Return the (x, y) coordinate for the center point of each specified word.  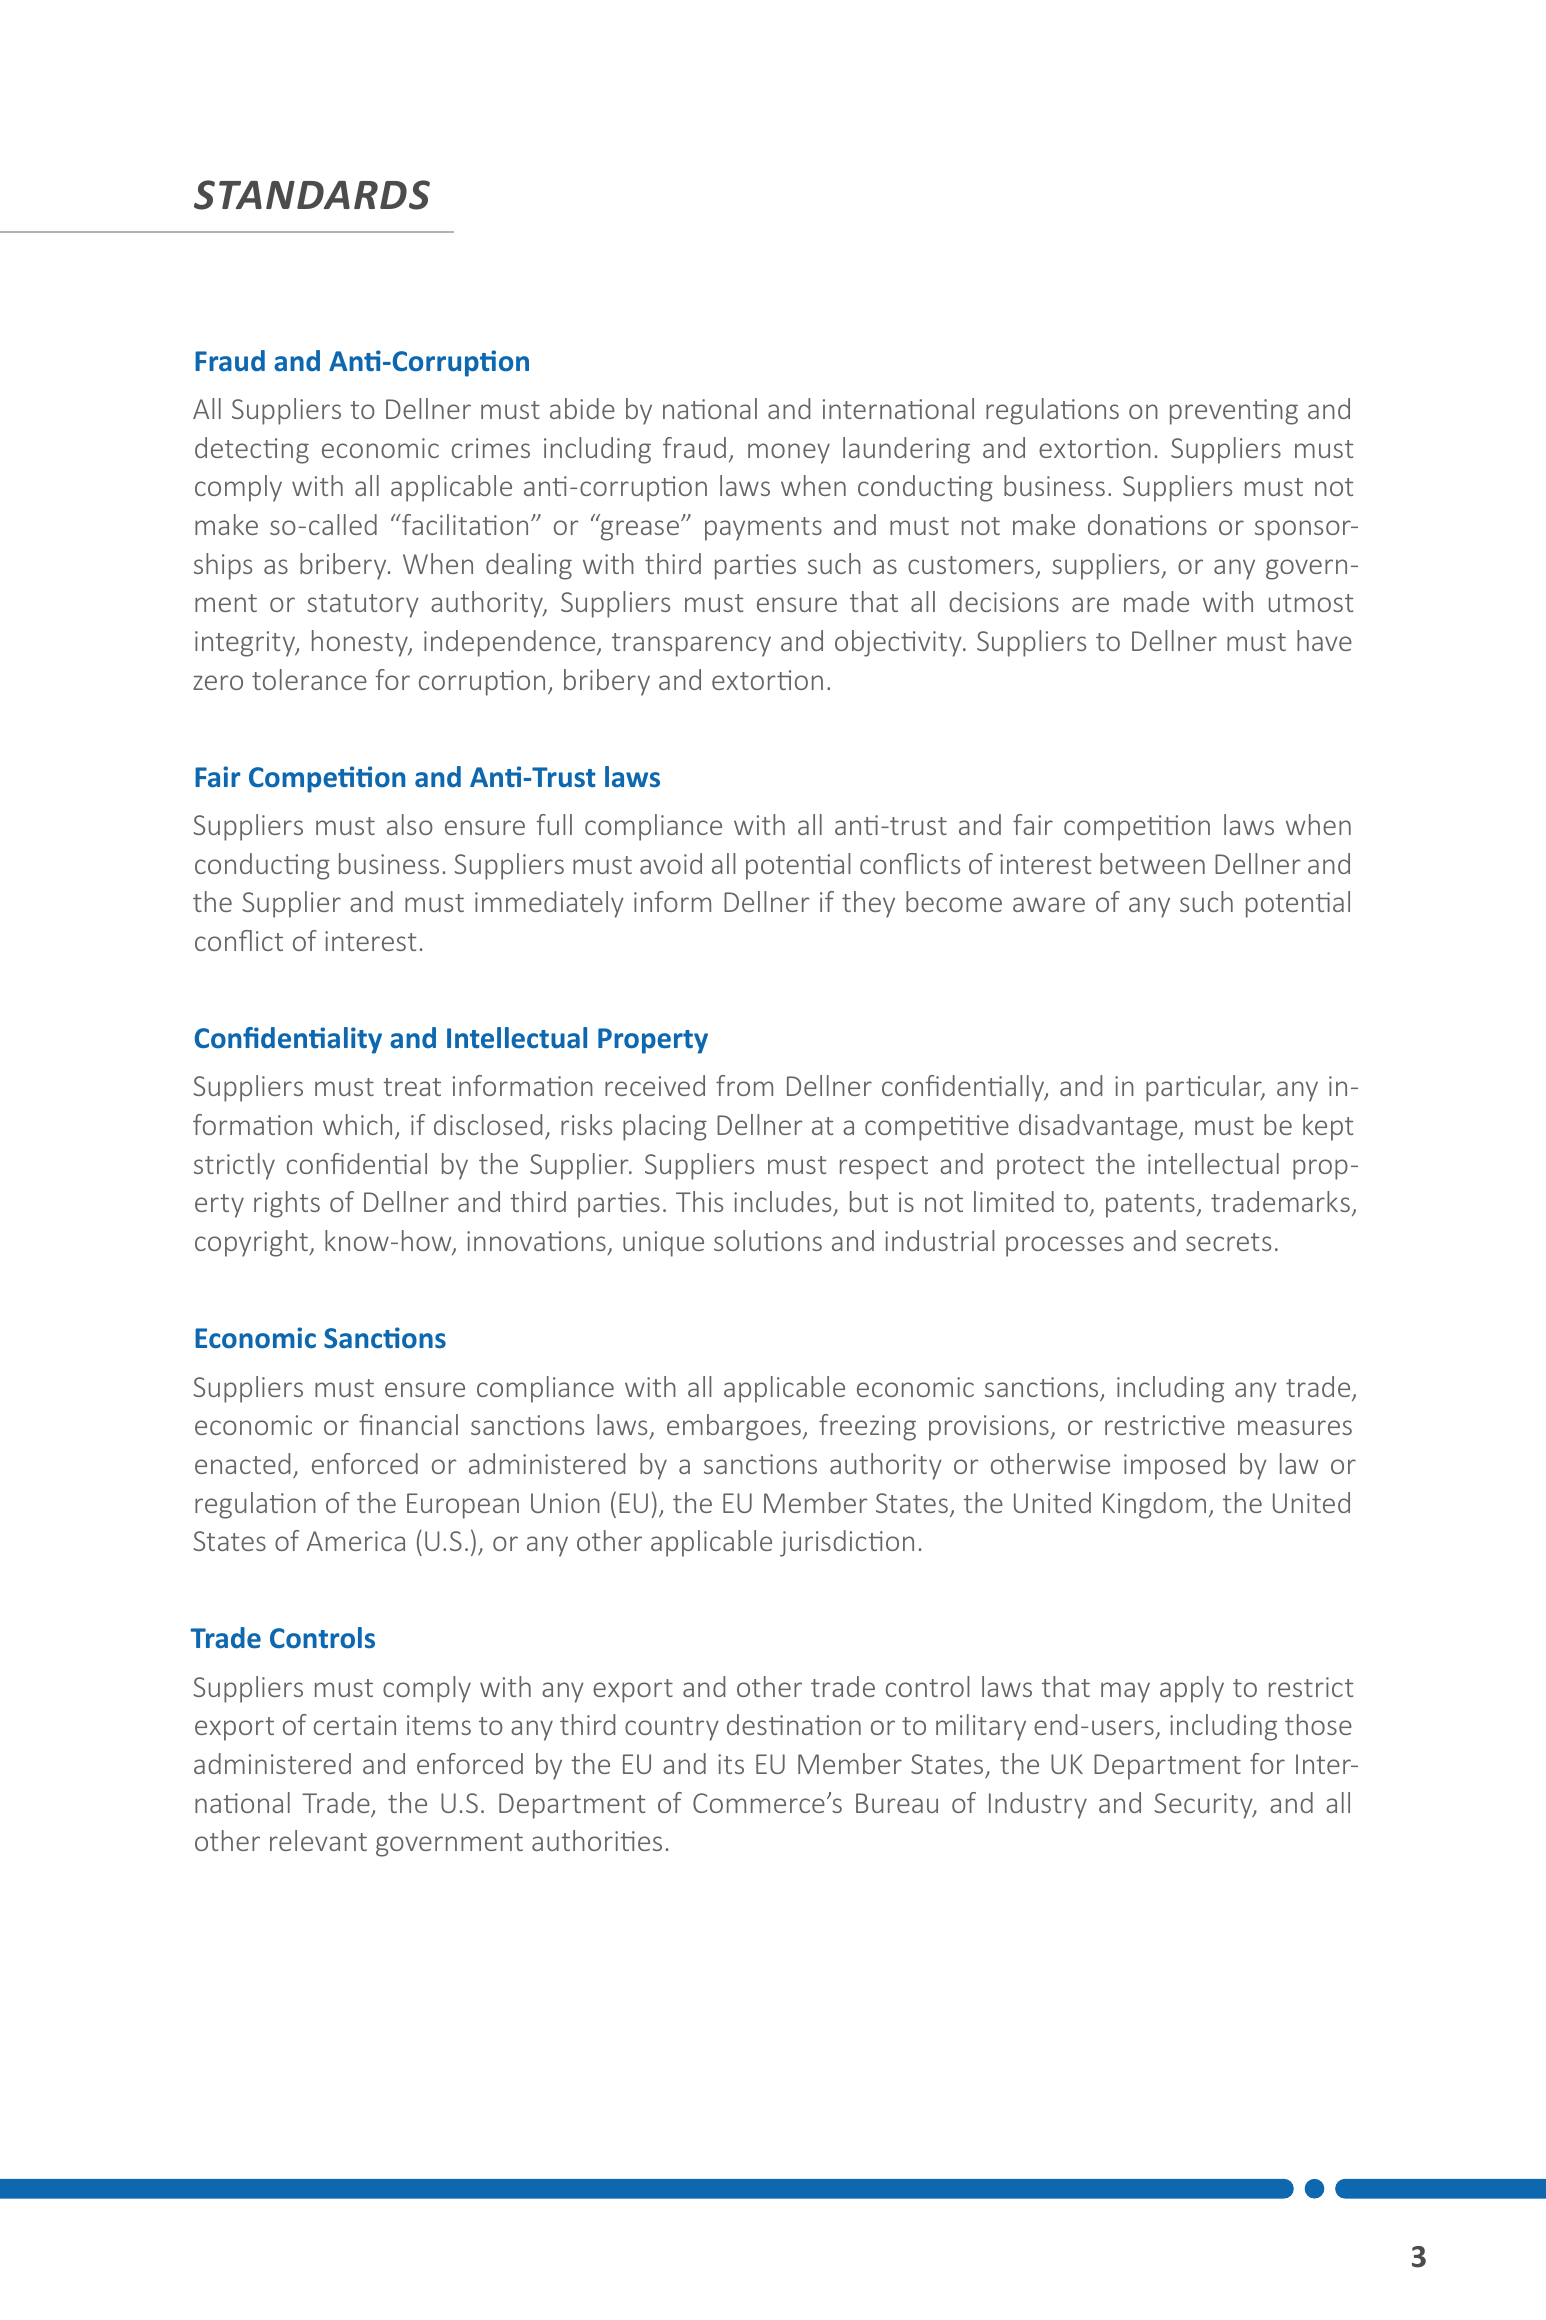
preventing (1234, 412)
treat (412, 1087)
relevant (318, 1840)
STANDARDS (312, 195)
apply (1192, 1689)
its (731, 1764)
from (744, 1085)
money (789, 453)
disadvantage (1099, 1127)
